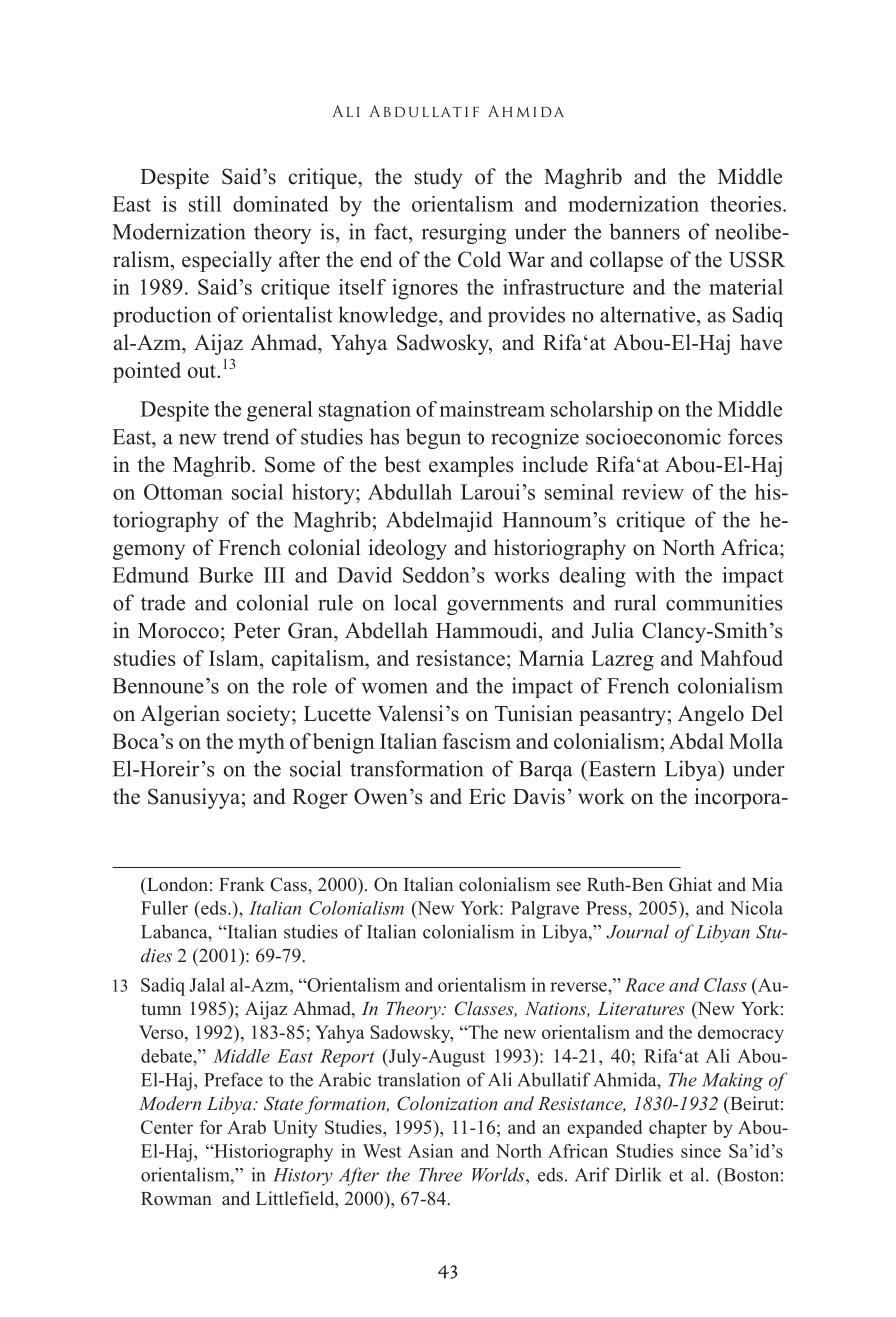 The height and width of the screenshot is (1317, 896). What do you see at coordinates (242, 884) in the screenshot?
I see `Frank` at bounding box center [242, 884].
